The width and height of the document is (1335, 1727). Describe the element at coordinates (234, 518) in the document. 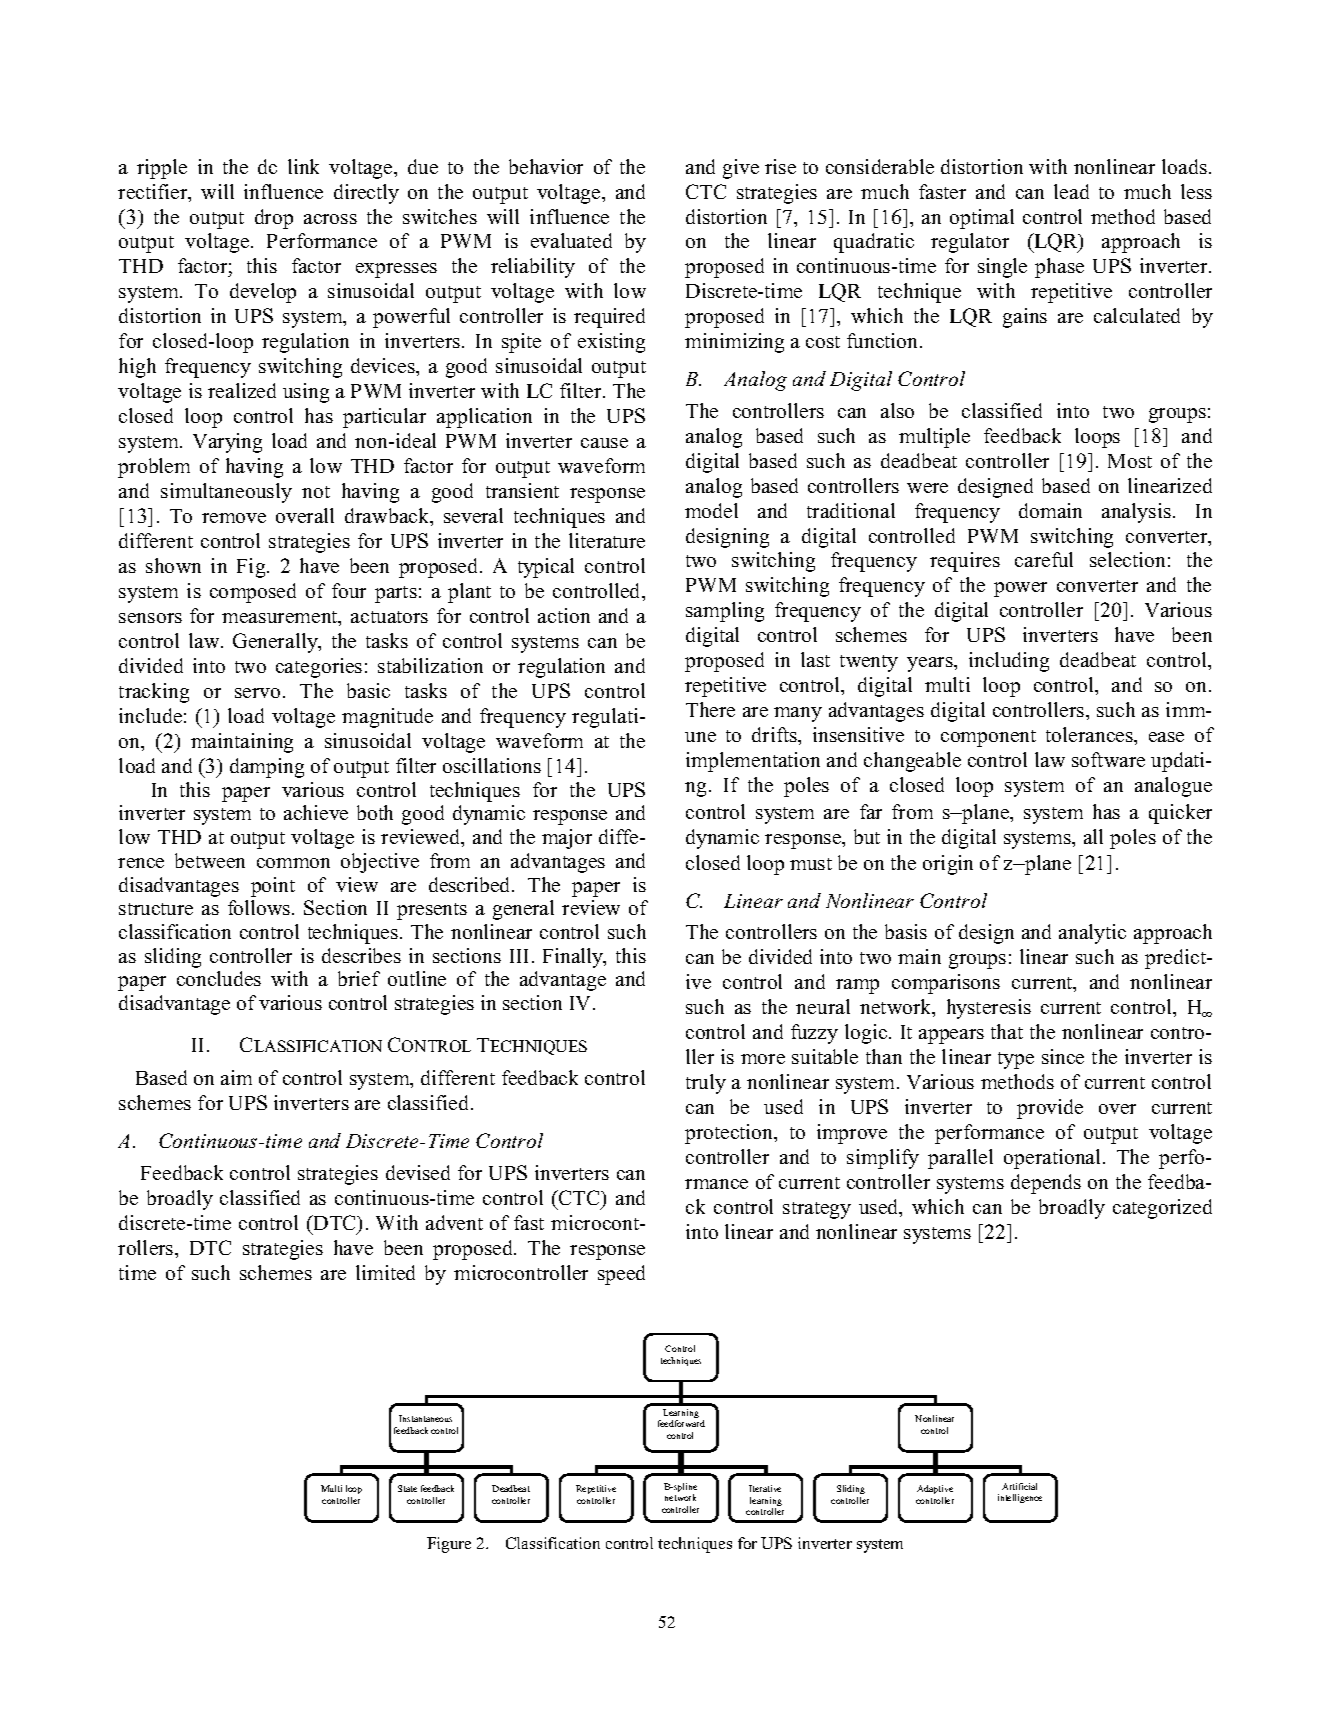

I see `remove` at that location.
